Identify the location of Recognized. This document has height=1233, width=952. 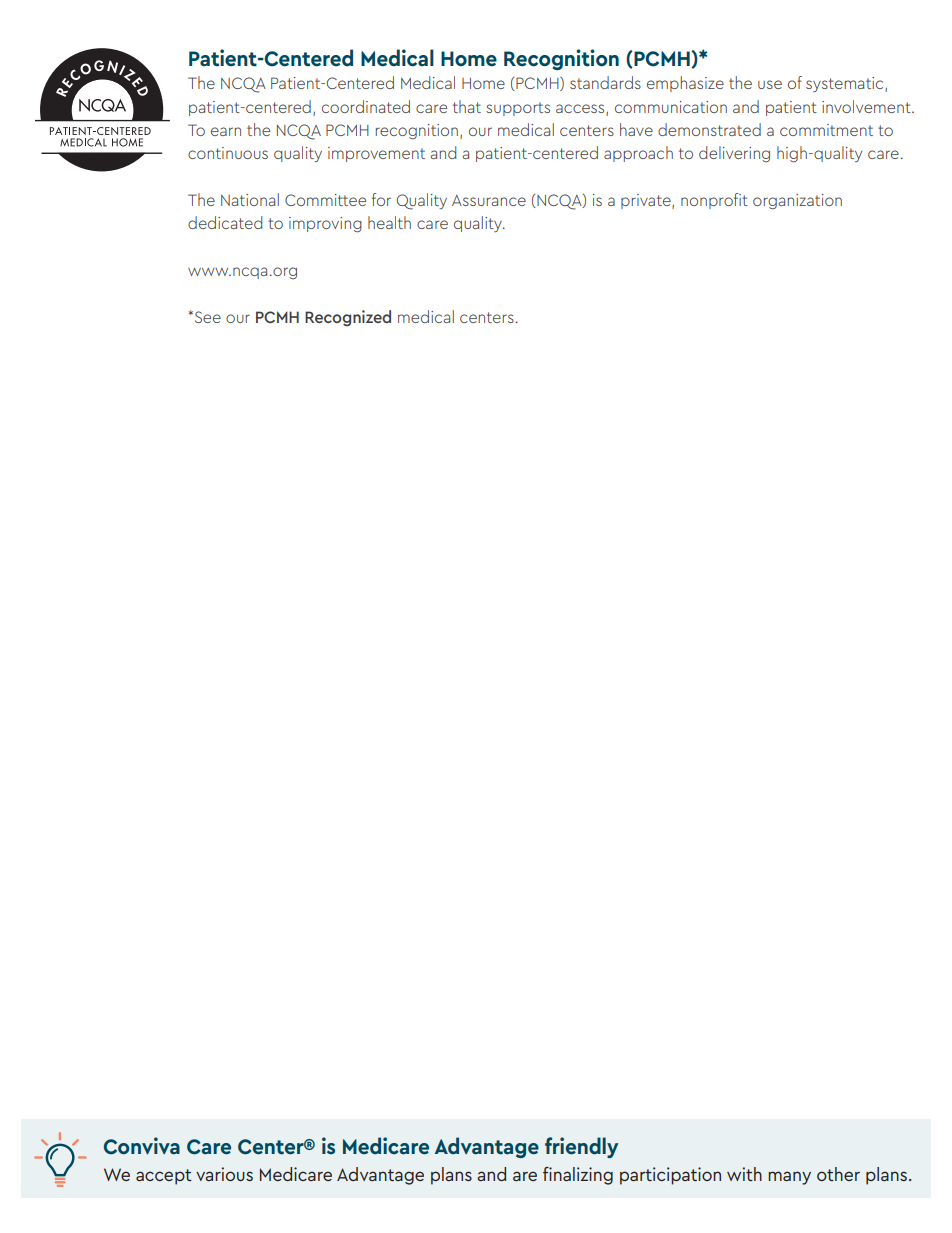
(348, 318).
